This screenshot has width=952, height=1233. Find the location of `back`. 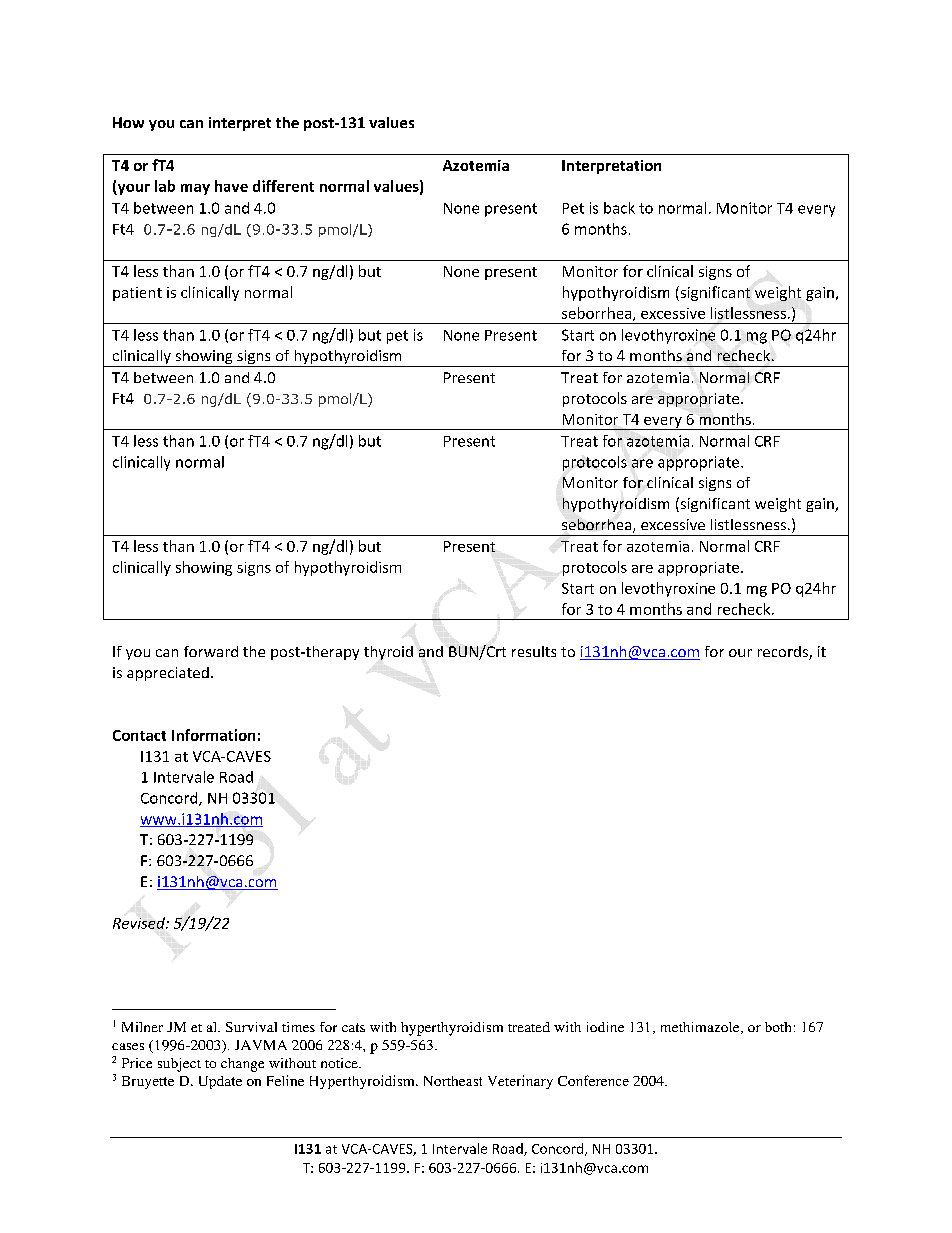

back is located at coordinates (619, 208).
